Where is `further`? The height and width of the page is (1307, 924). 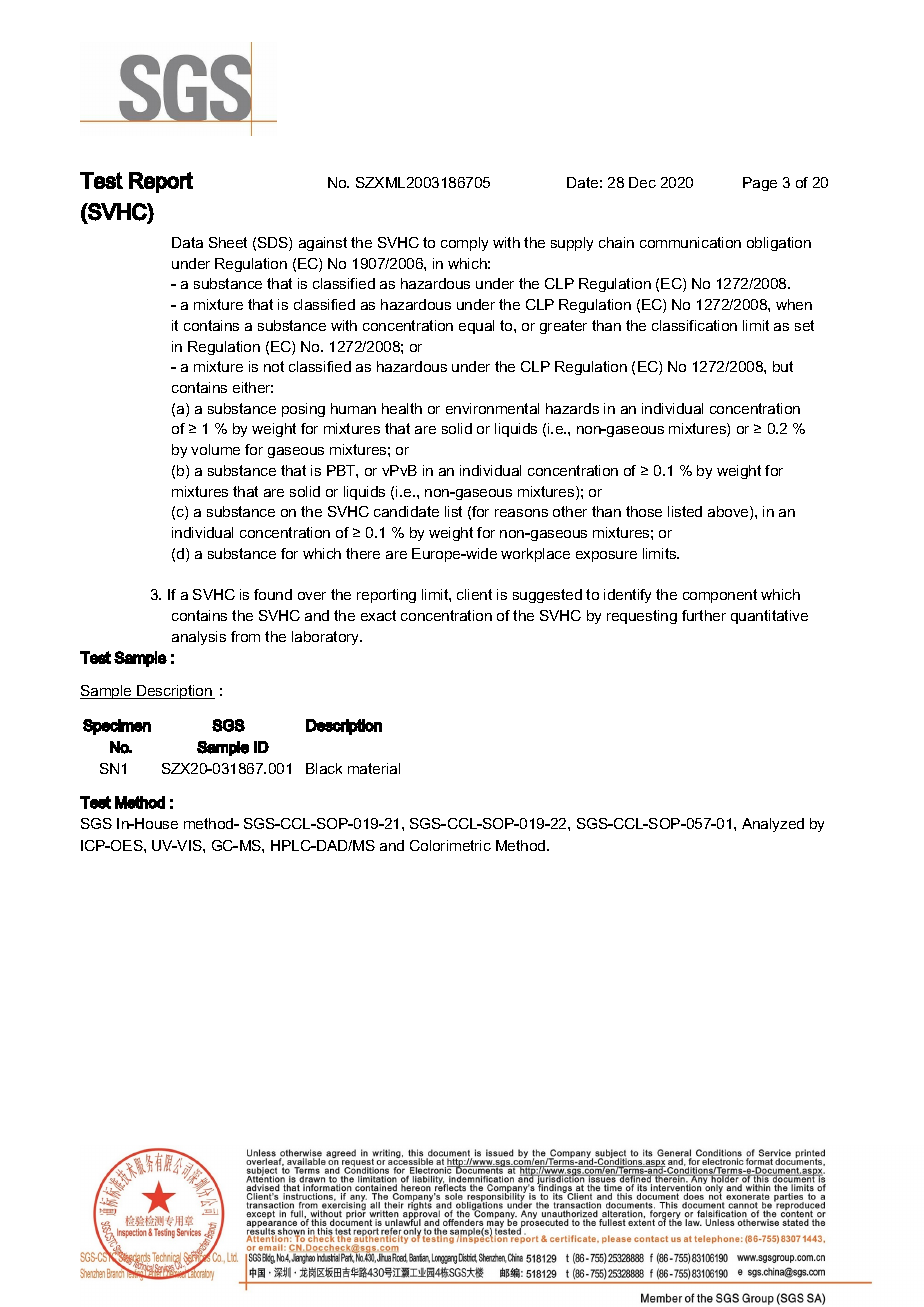 further is located at coordinates (704, 615).
